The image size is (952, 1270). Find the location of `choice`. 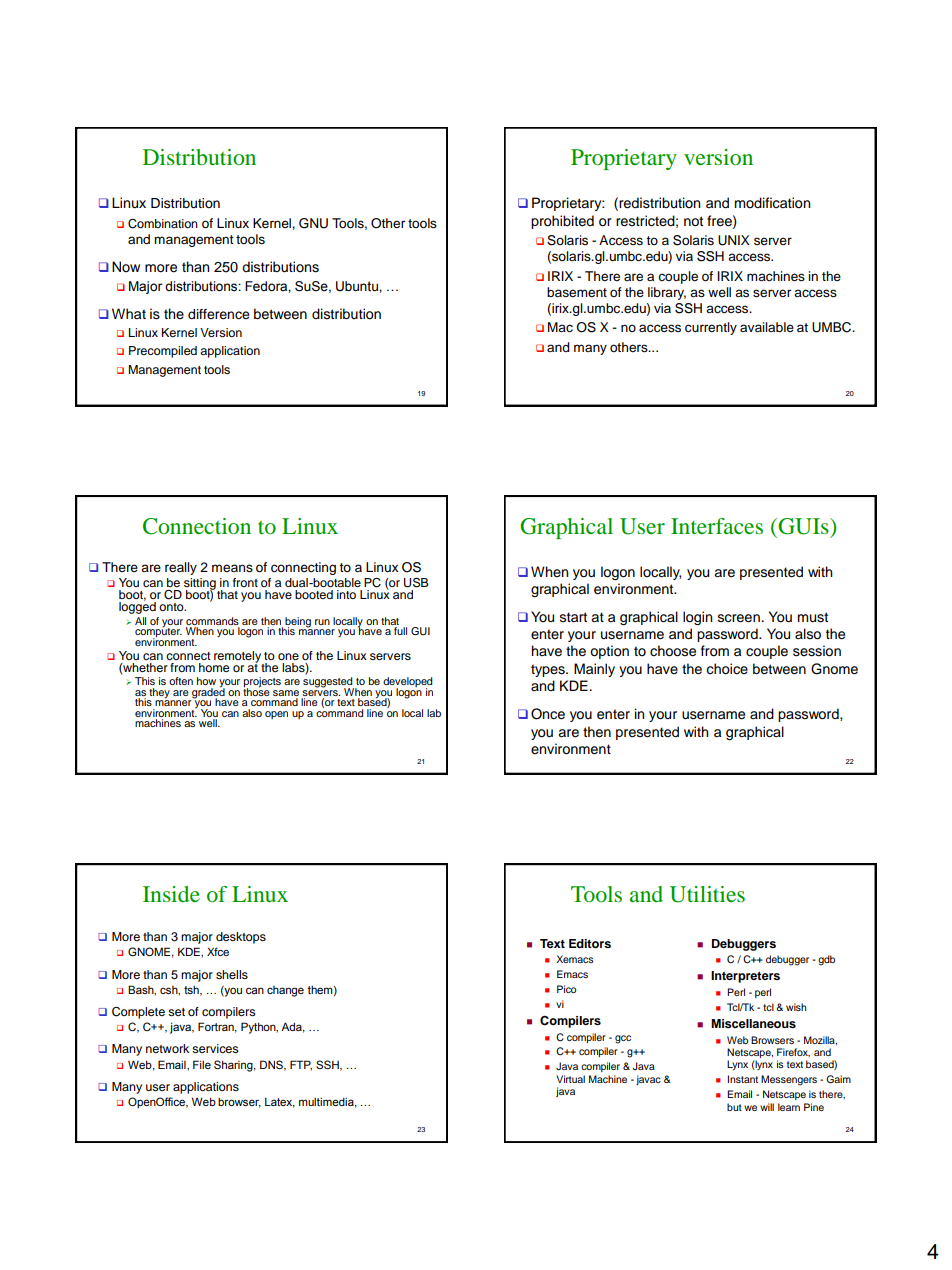

choice is located at coordinates (727, 669).
